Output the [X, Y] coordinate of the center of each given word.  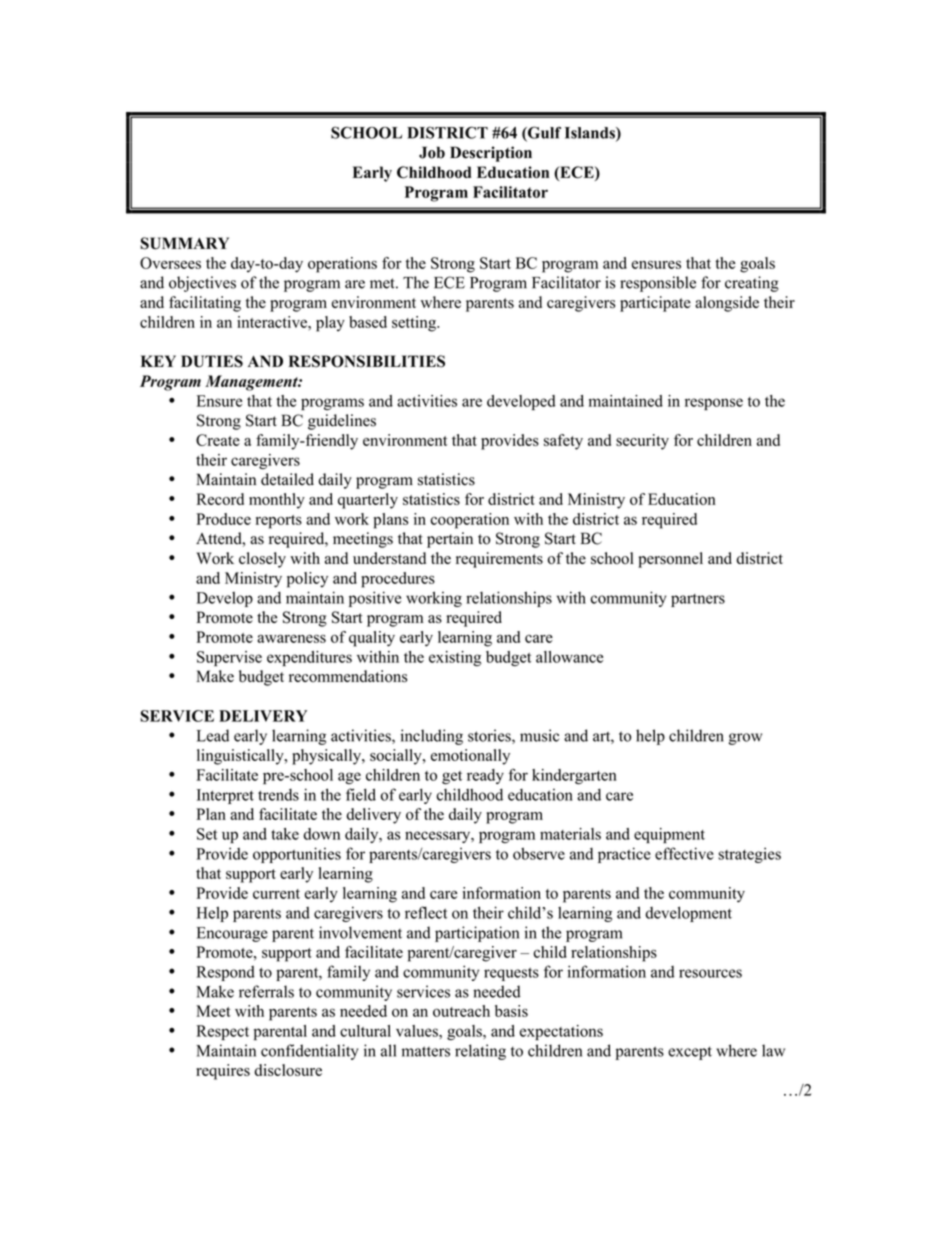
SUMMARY [184, 243]
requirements [499, 560]
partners [698, 600]
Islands [591, 134]
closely [262, 560]
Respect [222, 1032]
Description [491, 154]
